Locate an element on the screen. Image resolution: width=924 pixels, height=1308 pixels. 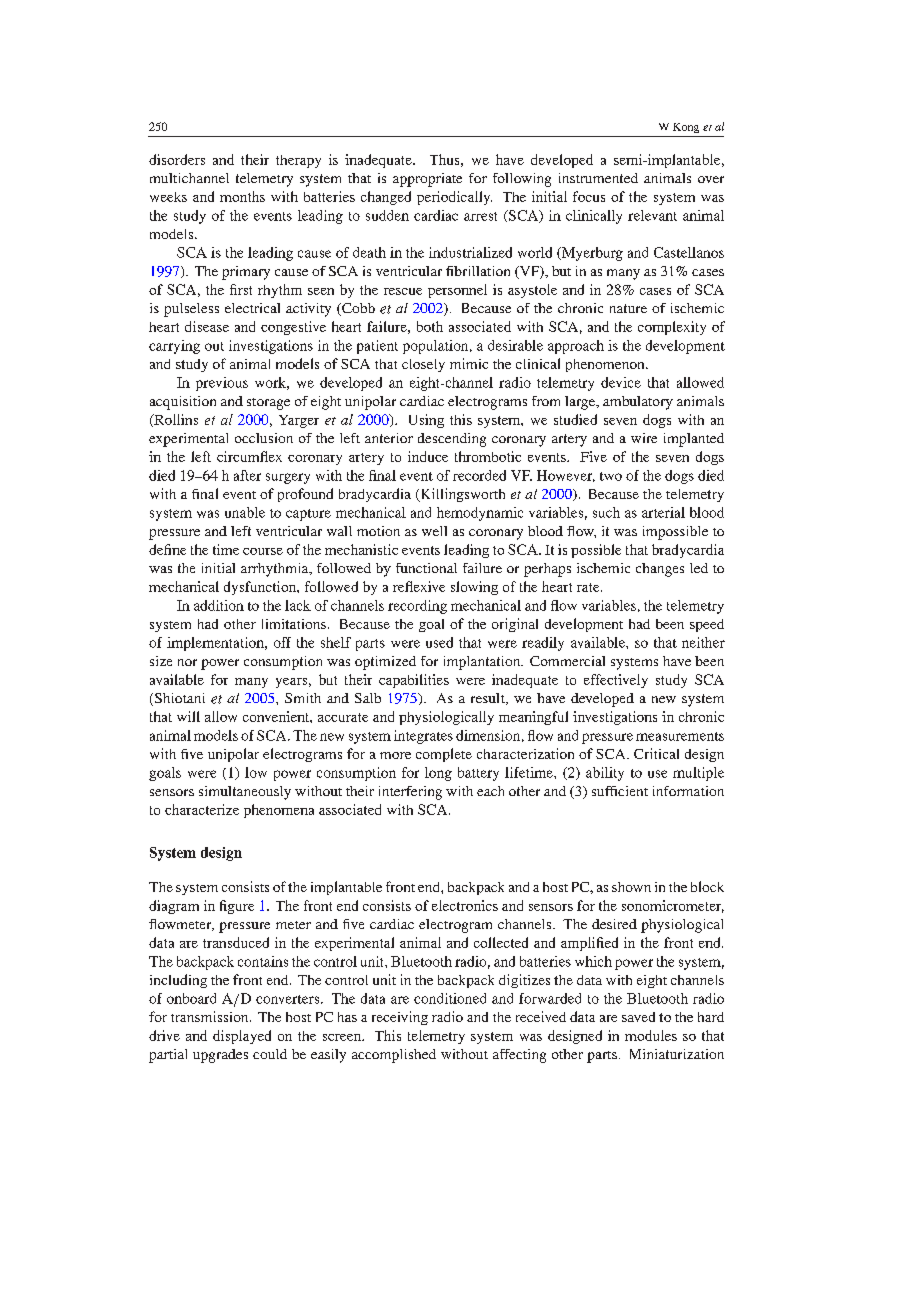
complexity is located at coordinates (672, 328).
